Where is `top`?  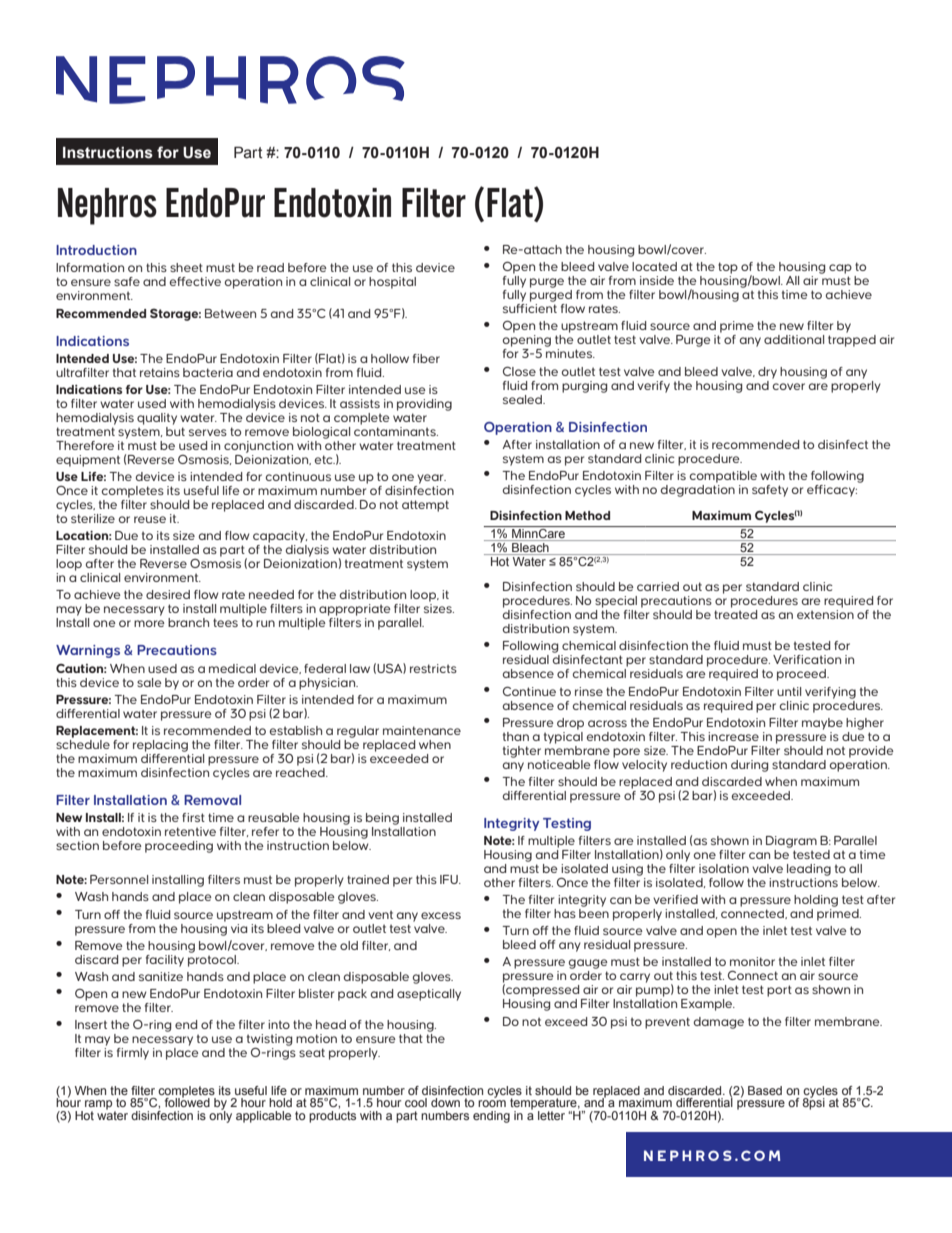 top is located at coordinates (728, 268).
